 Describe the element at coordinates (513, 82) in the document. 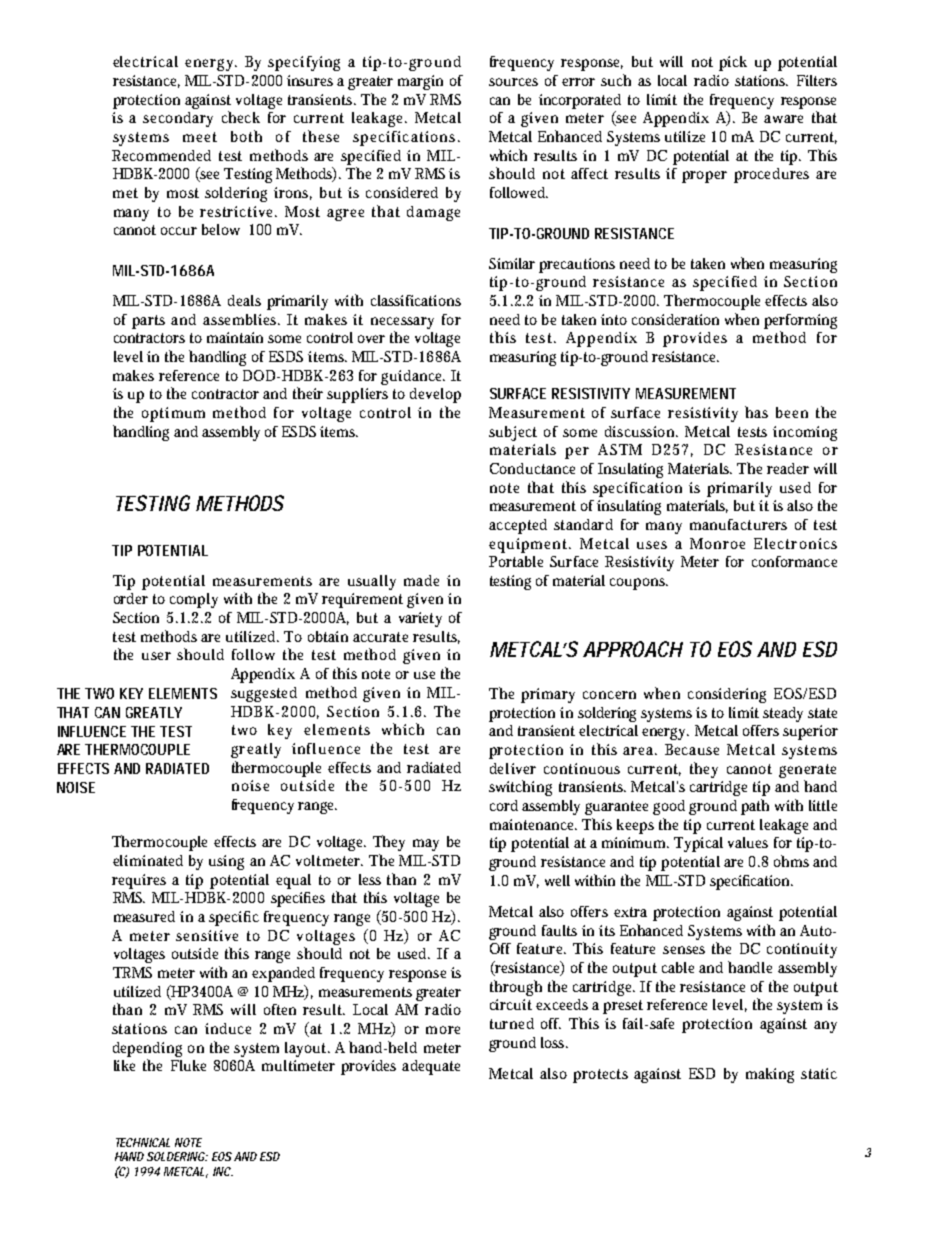

I see `sources` at that location.
